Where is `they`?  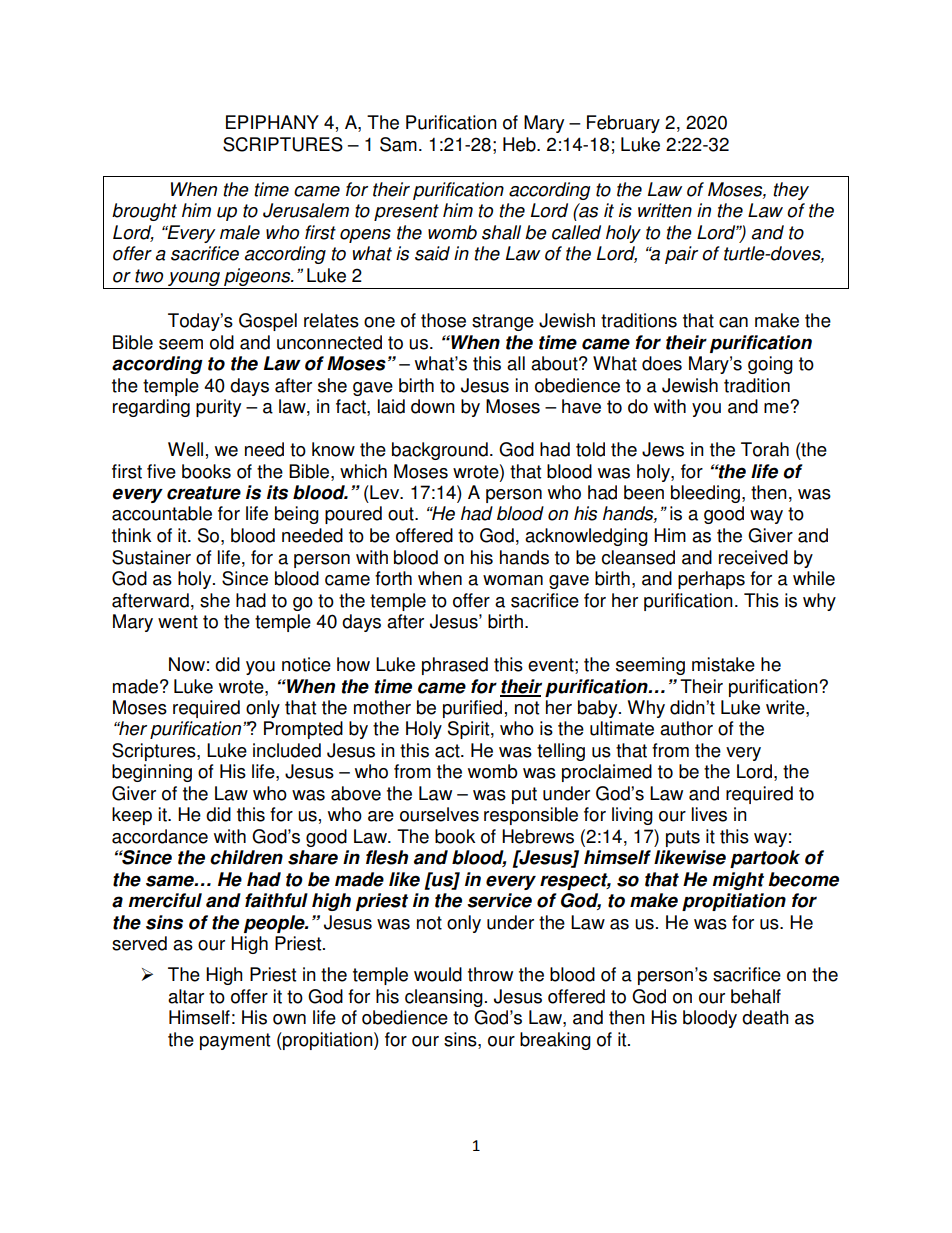
they is located at coordinates (791, 191).
